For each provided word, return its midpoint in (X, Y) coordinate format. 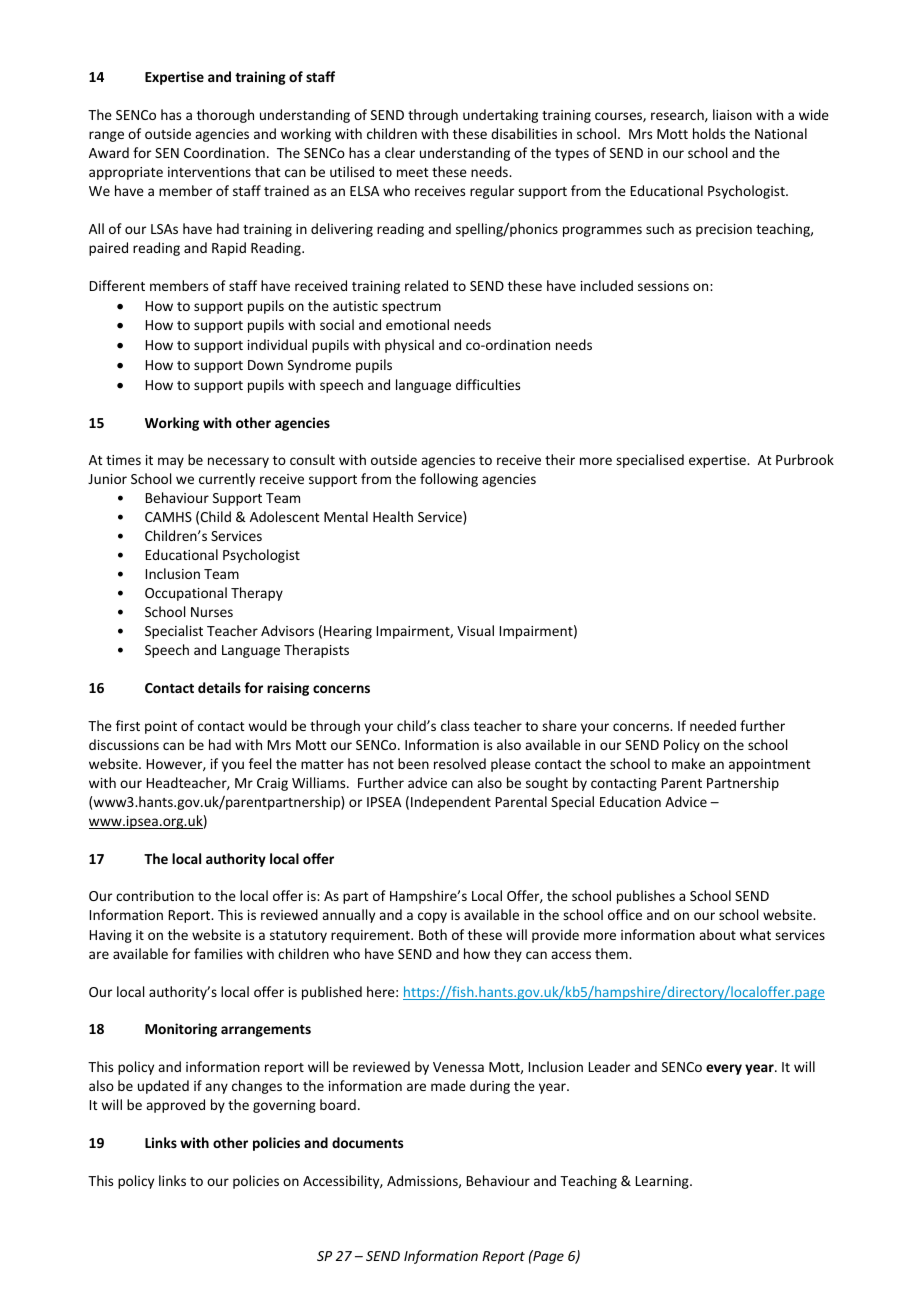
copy (432, 917)
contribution (155, 895)
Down (265, 365)
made (448, 1085)
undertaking (500, 116)
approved (175, 1106)
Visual (475, 630)
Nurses (212, 612)
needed (713, 725)
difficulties (488, 384)
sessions (663, 286)
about (717, 934)
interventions (209, 172)
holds (709, 133)
